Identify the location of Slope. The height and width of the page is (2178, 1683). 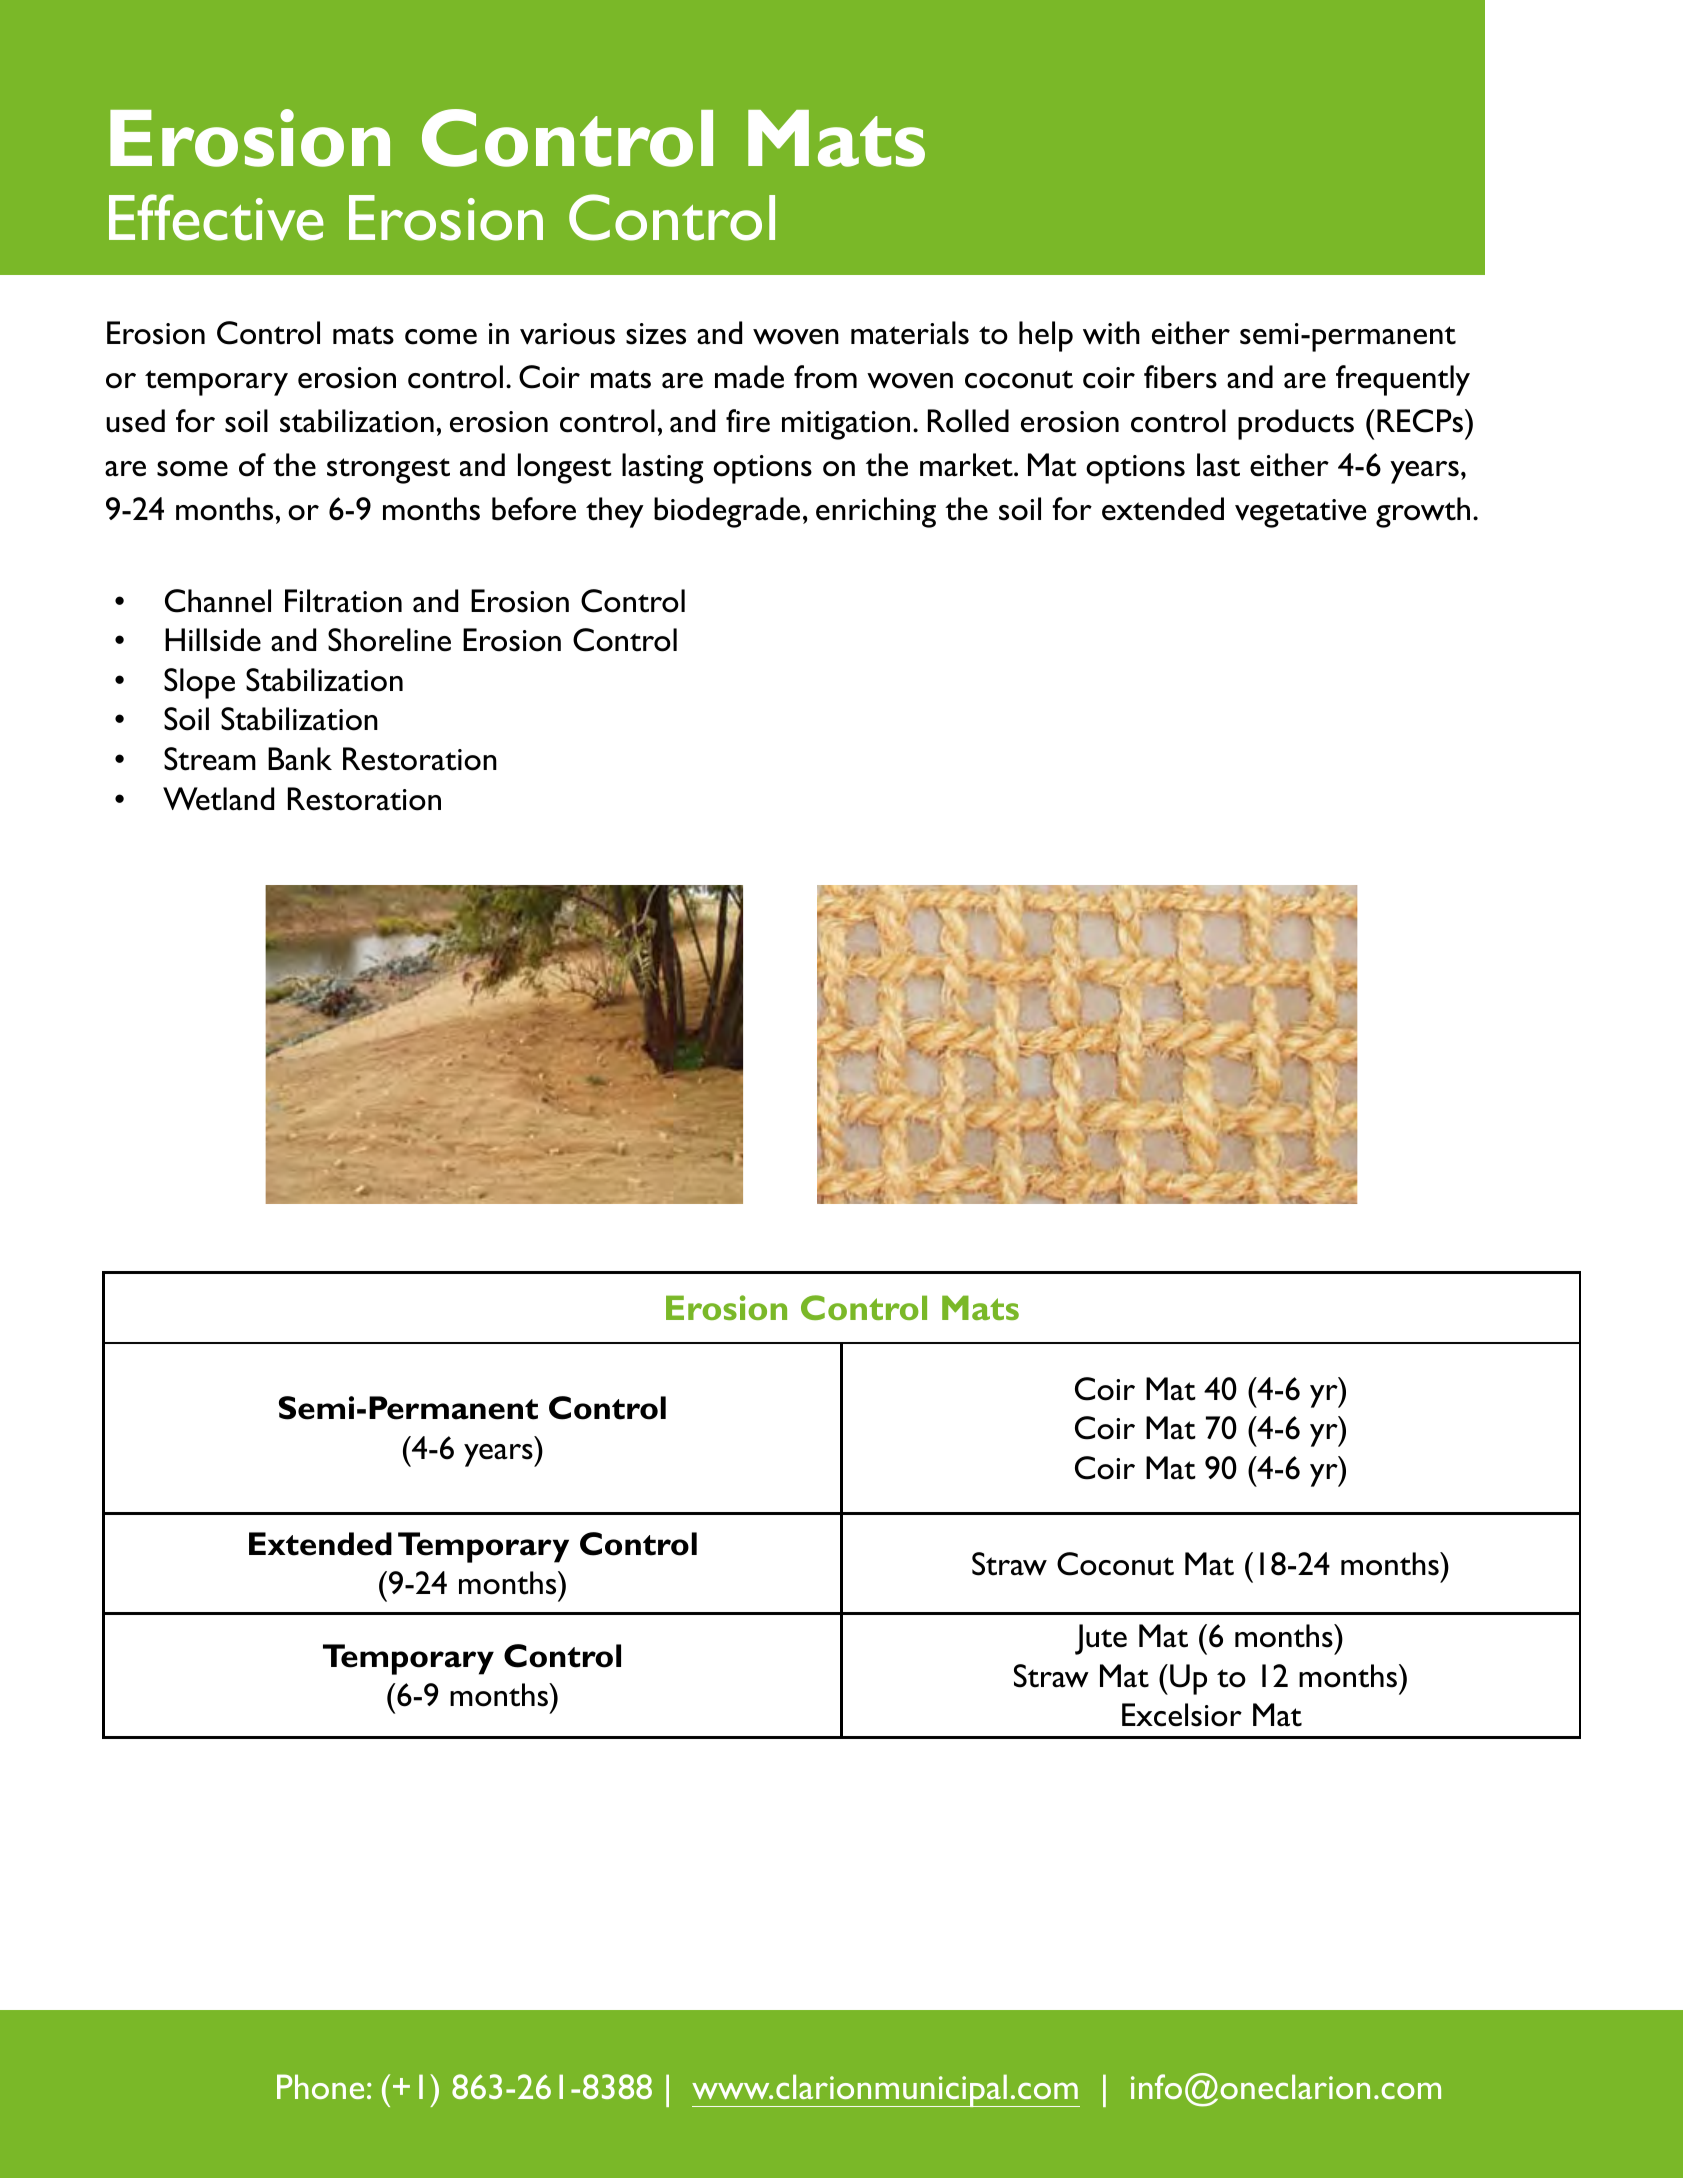
(199, 683).
